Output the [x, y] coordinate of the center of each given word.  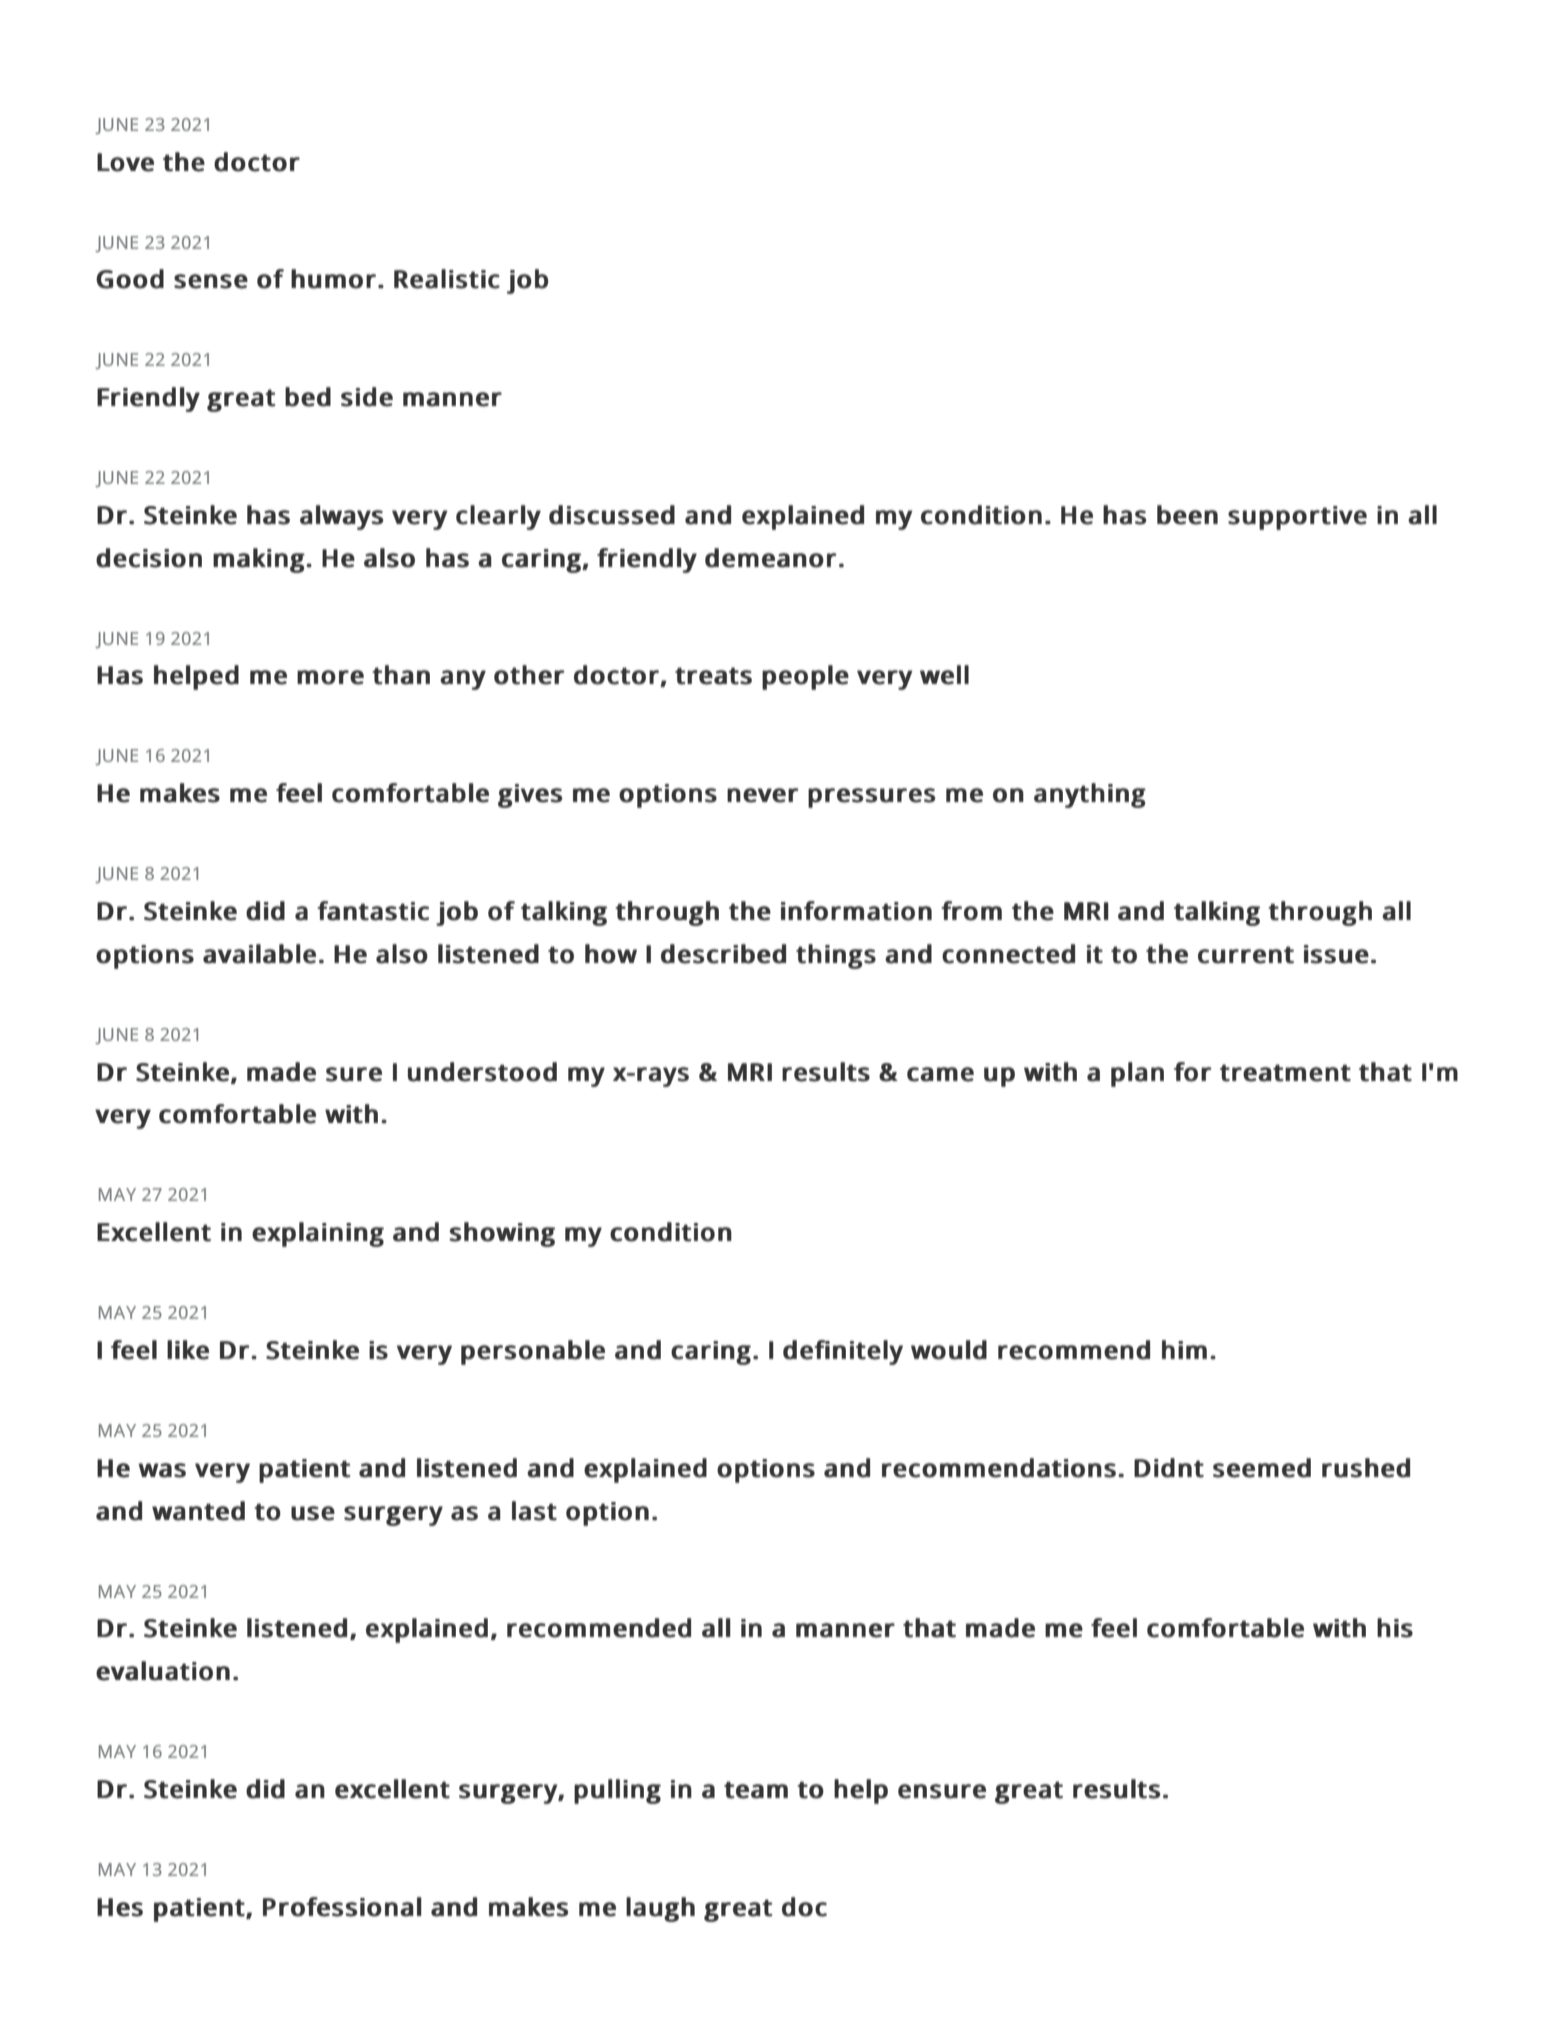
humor [333, 279]
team [756, 1790]
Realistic [447, 279]
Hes [120, 1907]
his [1395, 1628]
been [1187, 515]
